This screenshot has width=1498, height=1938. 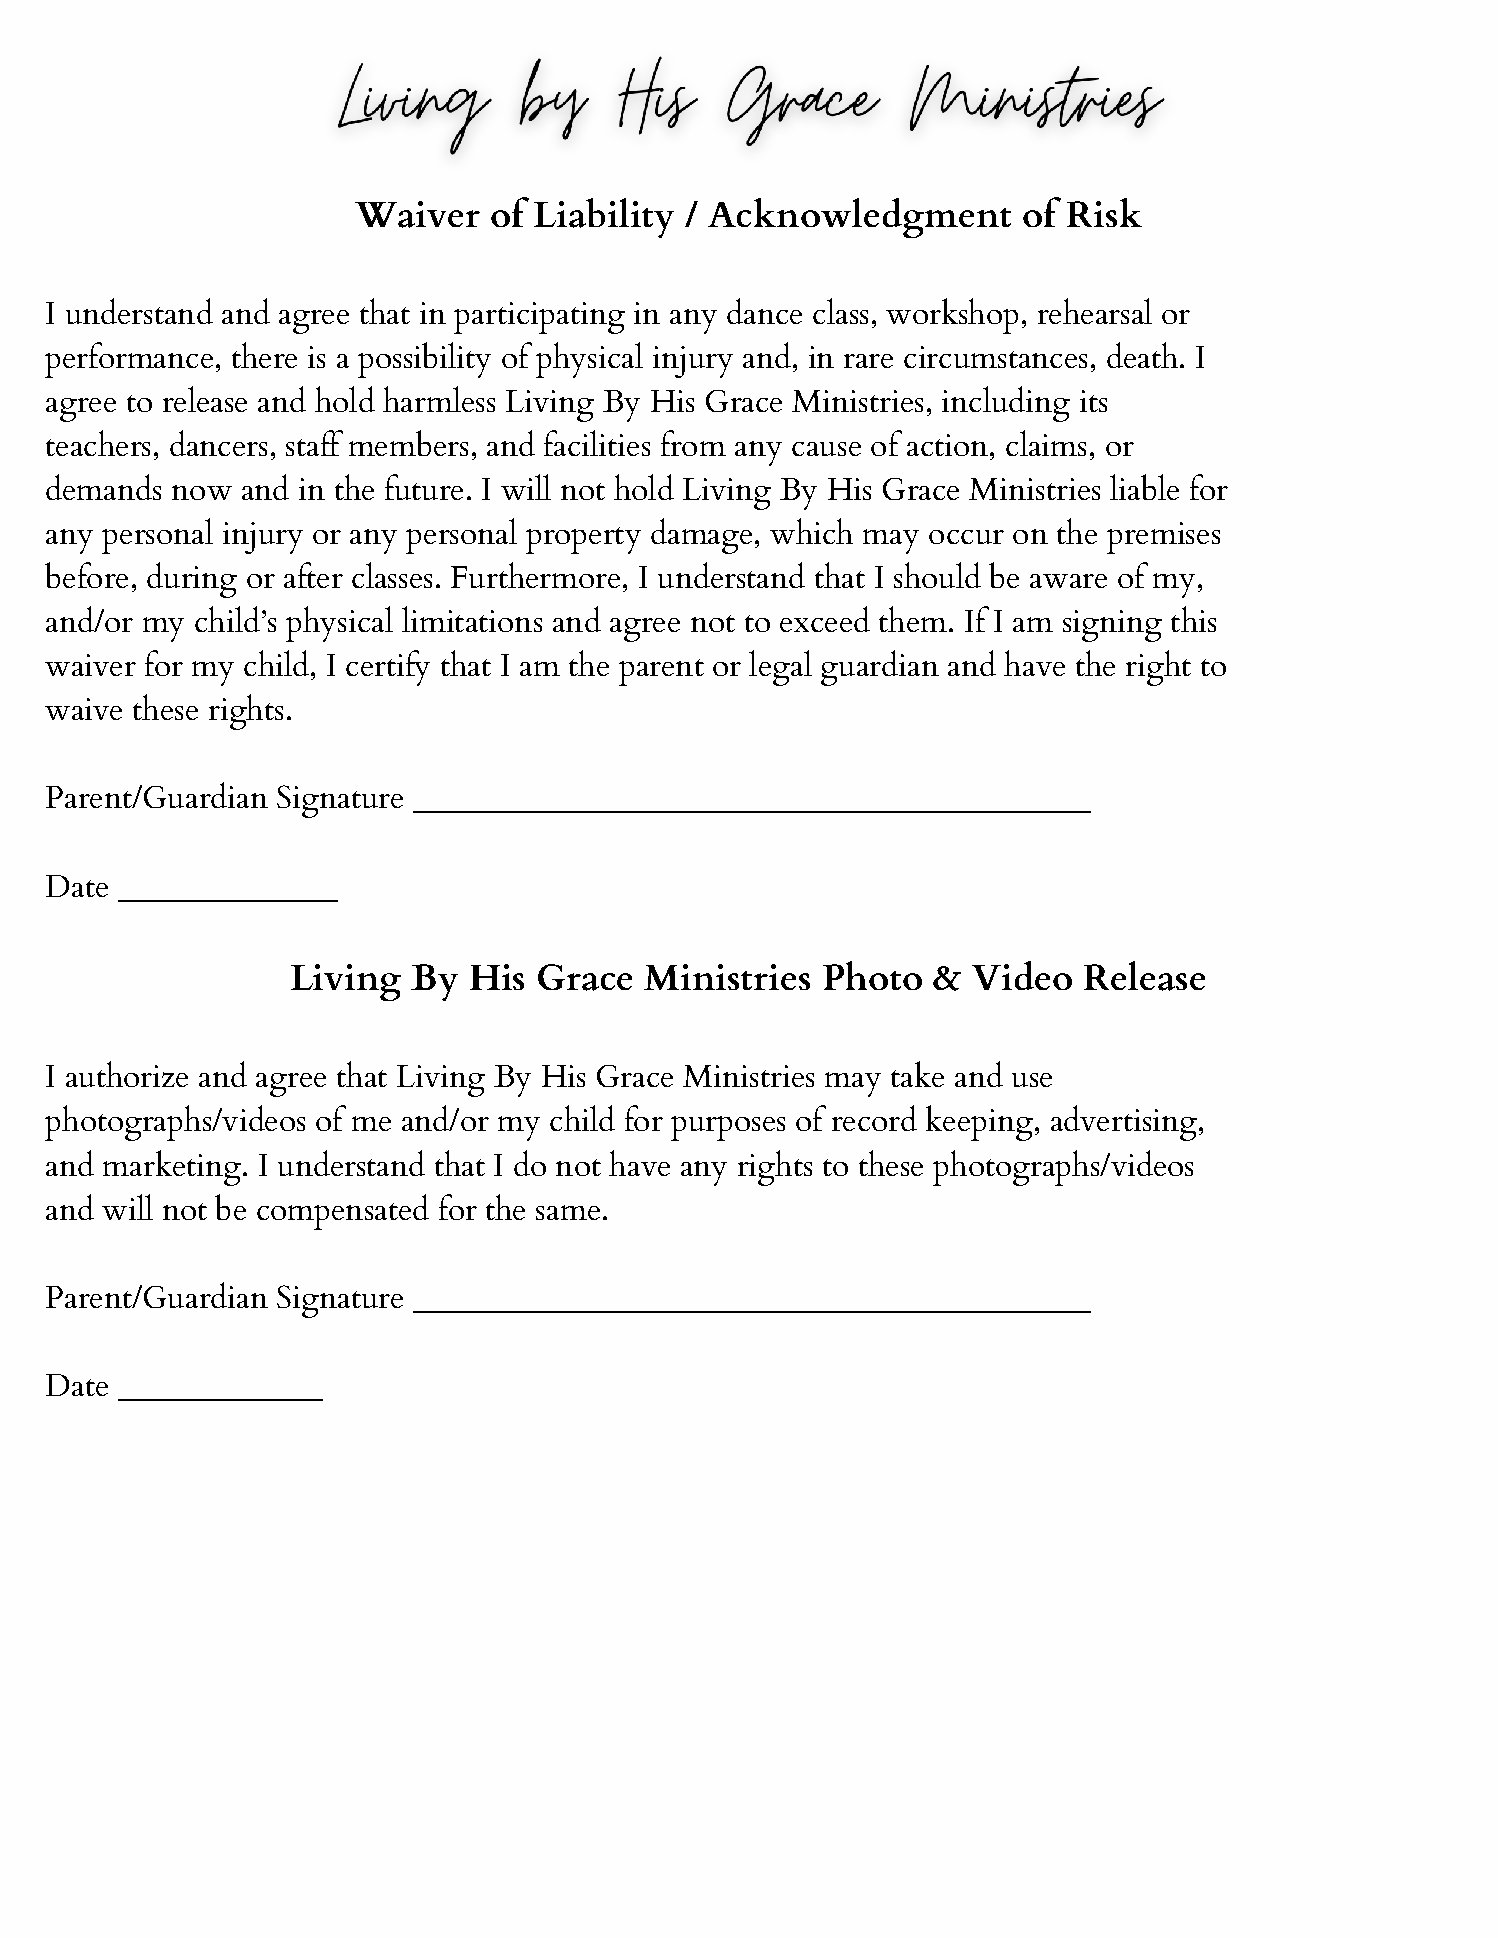 I want to click on property, so click(x=583, y=540).
